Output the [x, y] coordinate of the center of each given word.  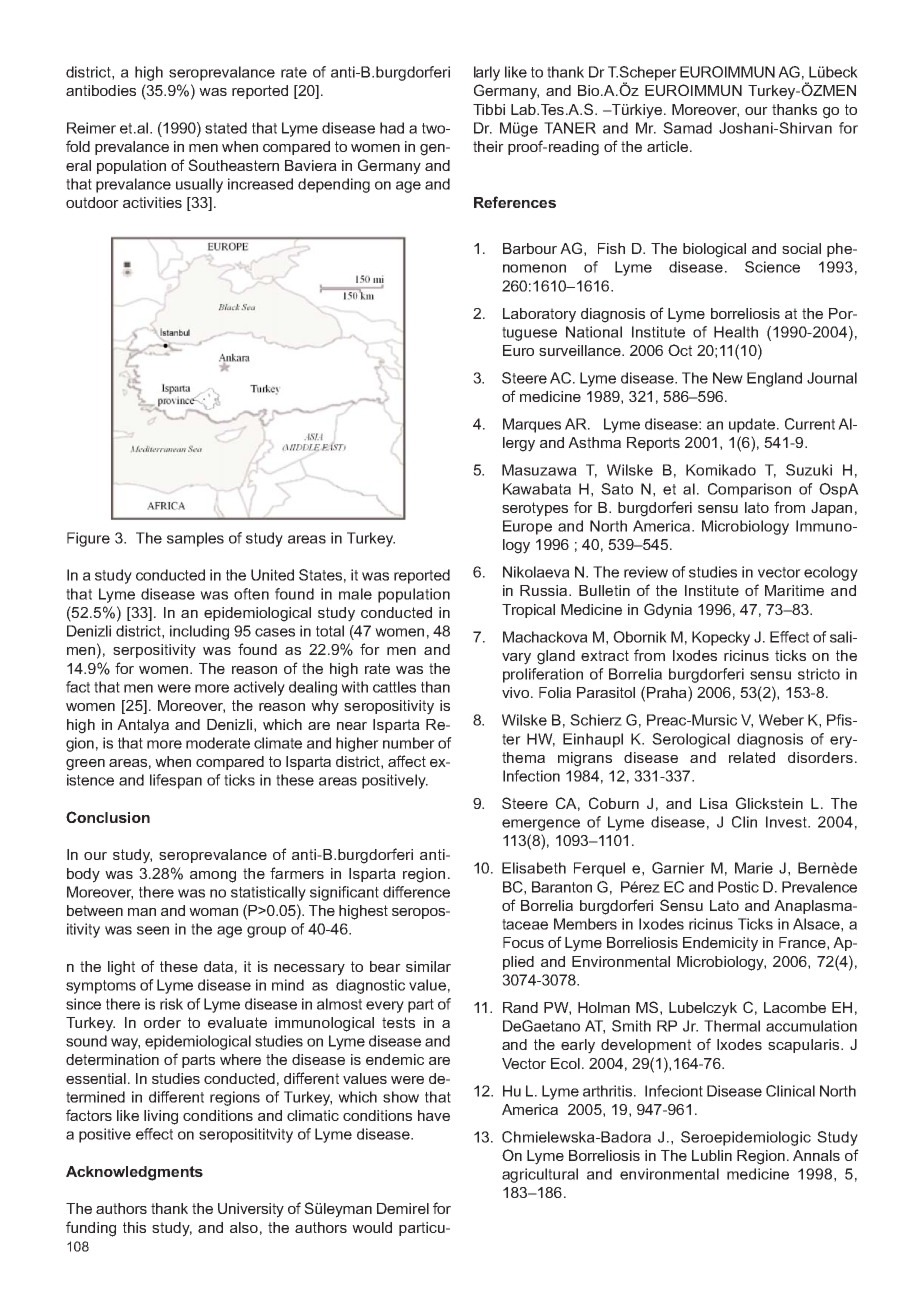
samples [195, 539]
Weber [781, 720]
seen [153, 930]
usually [199, 185]
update [752, 425]
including [199, 632]
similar [428, 966]
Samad [687, 128]
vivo [515, 692]
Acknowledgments [134, 1173]
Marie [754, 868]
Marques [532, 425]
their [488, 146]
